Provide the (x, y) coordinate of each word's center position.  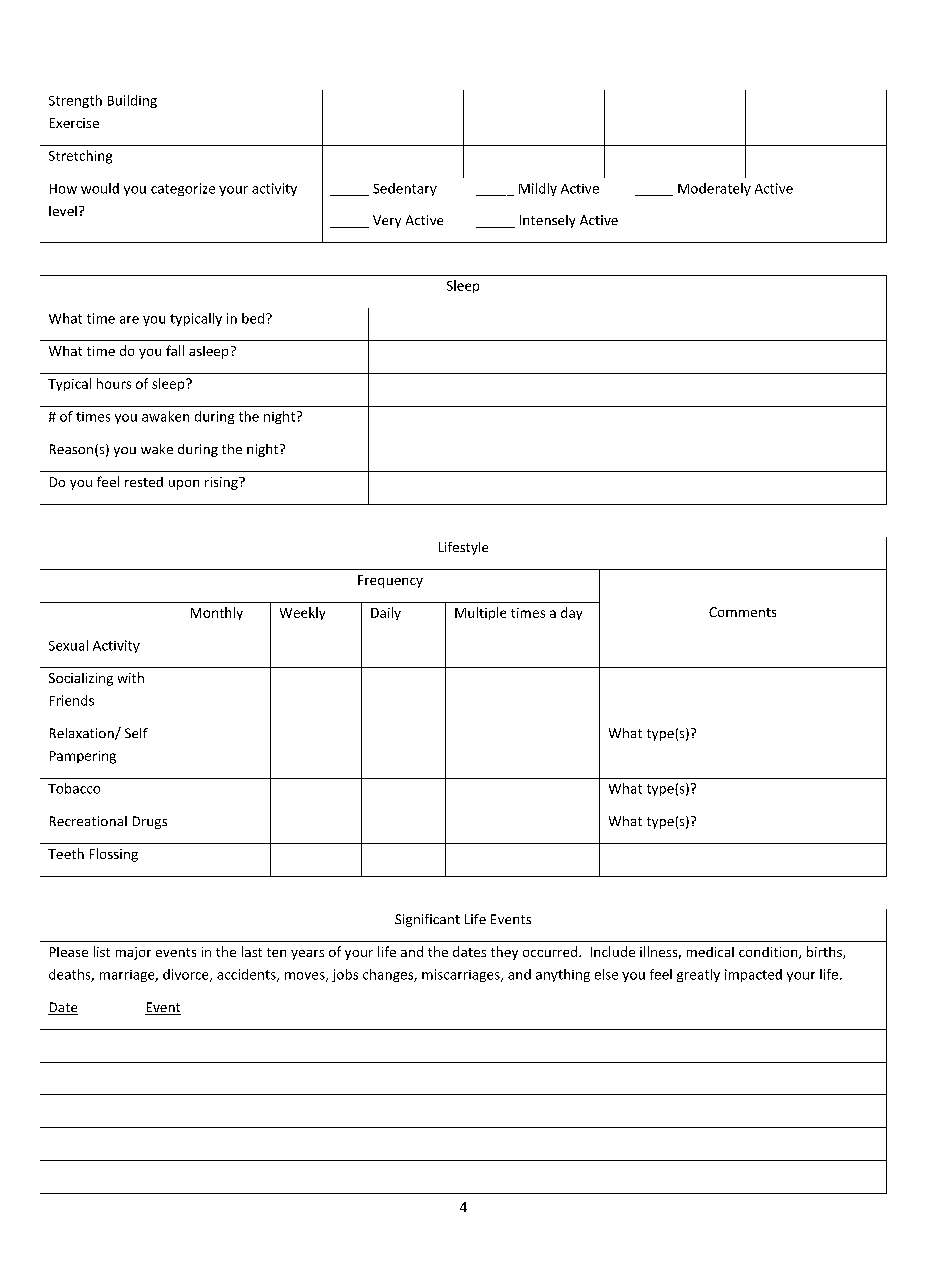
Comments (742, 612)
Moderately (714, 189)
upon (184, 485)
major (133, 953)
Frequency (390, 581)
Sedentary (405, 189)
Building (132, 101)
